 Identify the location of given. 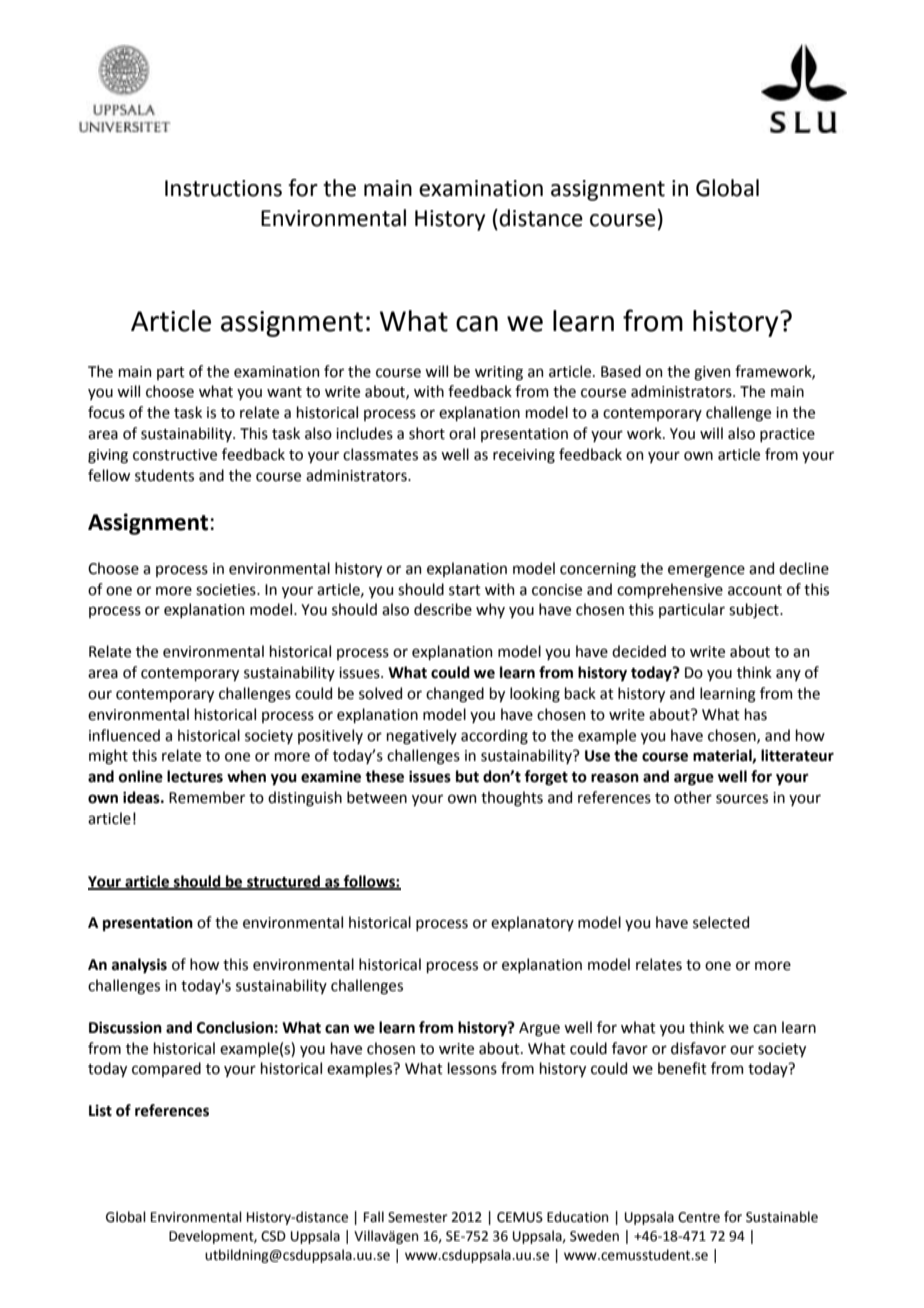
(712, 373).
